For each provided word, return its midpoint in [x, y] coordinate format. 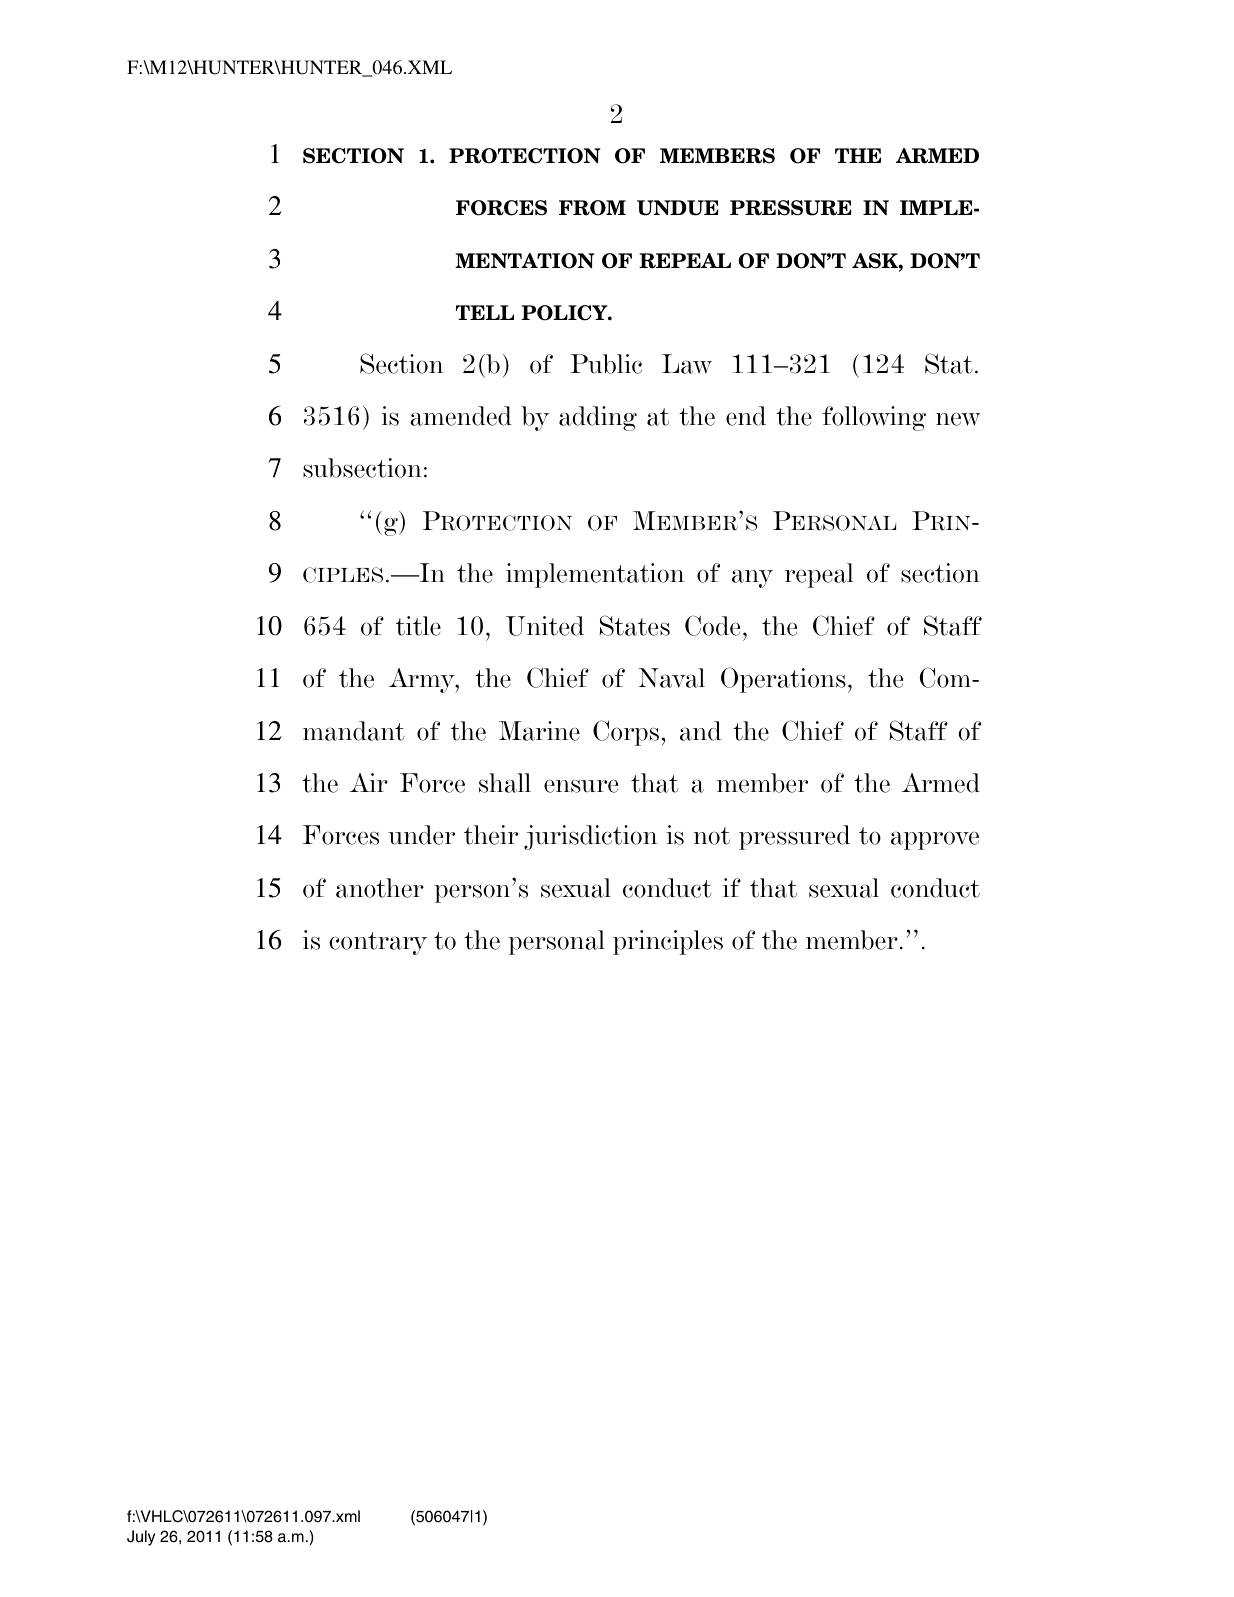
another [380, 888]
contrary [378, 943]
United [545, 626]
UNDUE [678, 208]
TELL [485, 312]
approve [935, 840]
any [752, 578]
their [491, 835]
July [141, 1538]
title [418, 626]
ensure [581, 786]
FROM [592, 208]
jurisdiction [590, 837]
